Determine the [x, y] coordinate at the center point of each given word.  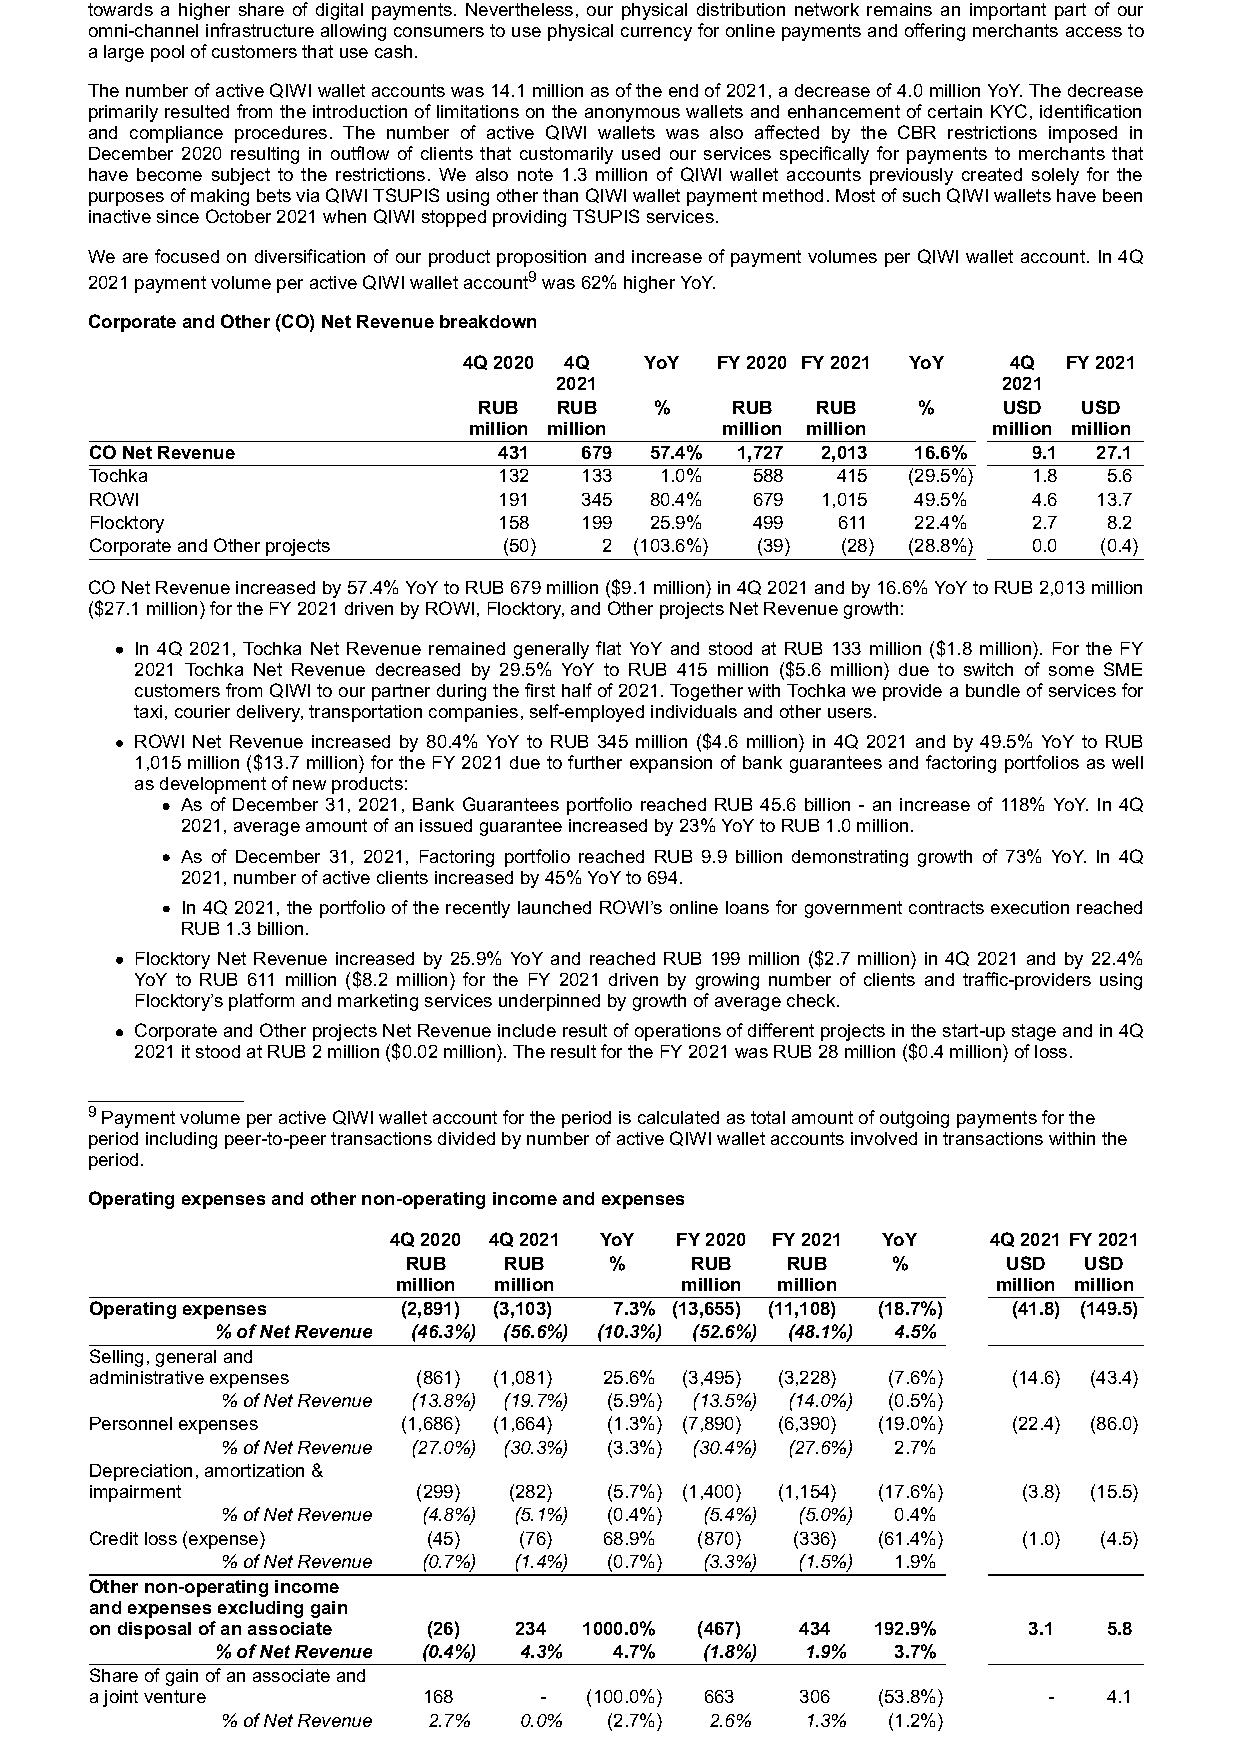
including [181, 1140]
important [1008, 11]
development [213, 785]
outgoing [914, 1119]
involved [884, 1138]
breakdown [488, 321]
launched [554, 907]
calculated [678, 1117]
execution [1030, 907]
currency [656, 34]
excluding [260, 1609]
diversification [310, 256]
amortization [254, 1470]
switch [988, 669]
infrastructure [260, 30]
